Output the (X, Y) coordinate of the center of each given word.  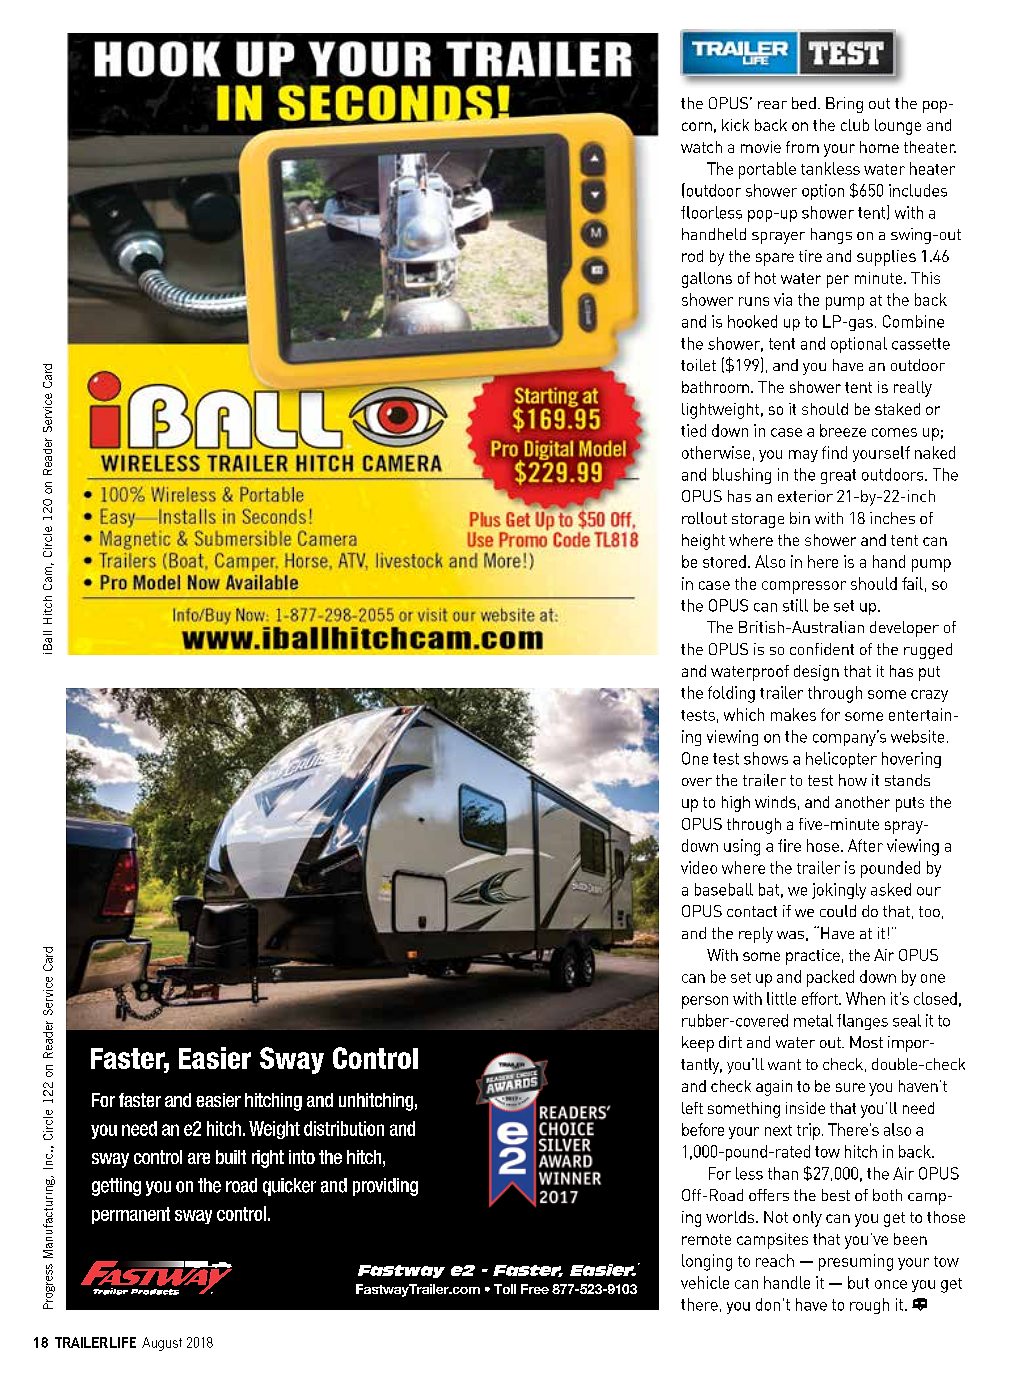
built (231, 1157)
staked (897, 409)
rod (692, 256)
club (855, 125)
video (699, 867)
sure (850, 1087)
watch (701, 147)
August (162, 1344)
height (703, 542)
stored (724, 561)
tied (693, 430)
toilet (698, 365)
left (692, 1108)
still (795, 605)
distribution (344, 1128)
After (865, 845)
